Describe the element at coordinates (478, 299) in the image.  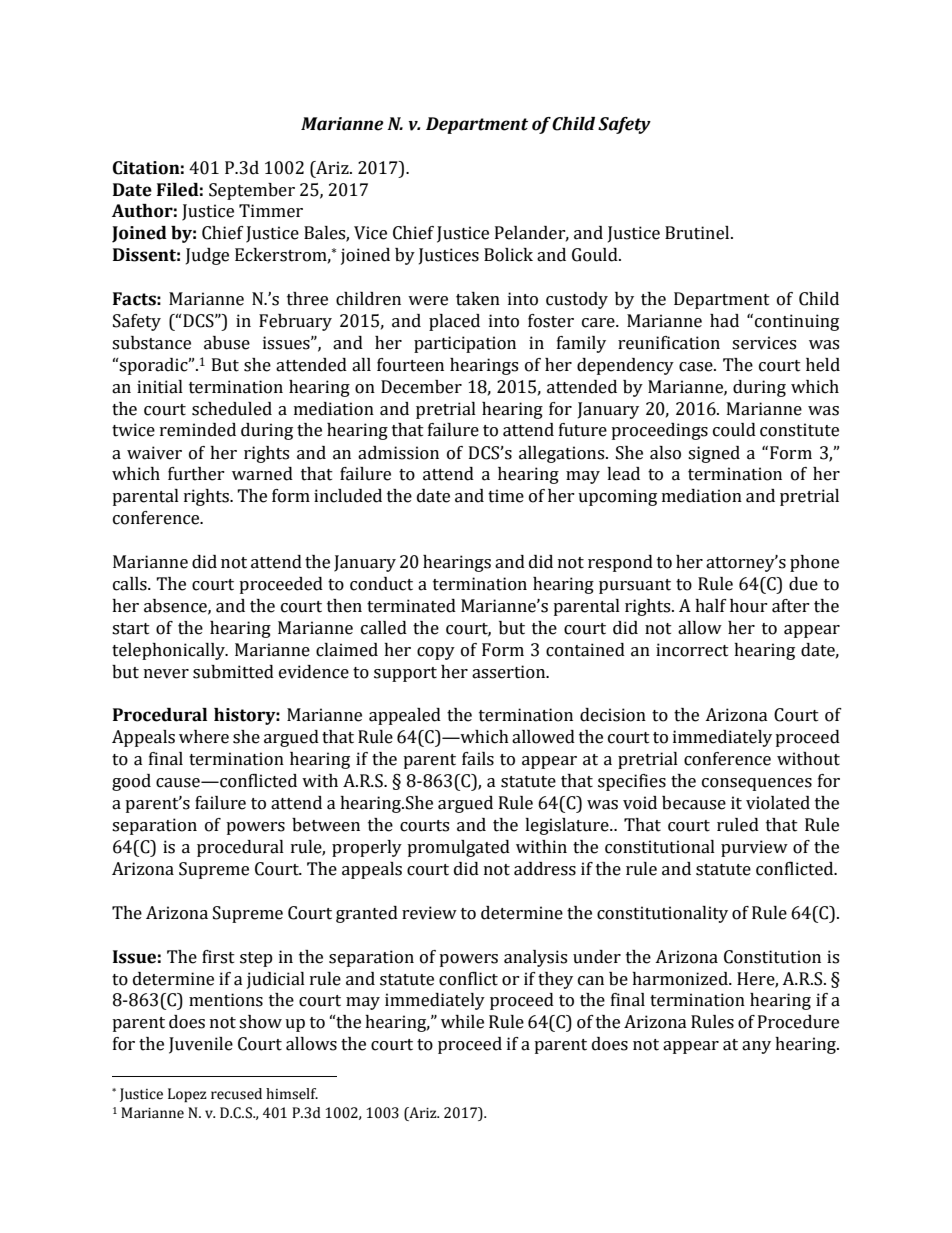
I see `taken` at that location.
